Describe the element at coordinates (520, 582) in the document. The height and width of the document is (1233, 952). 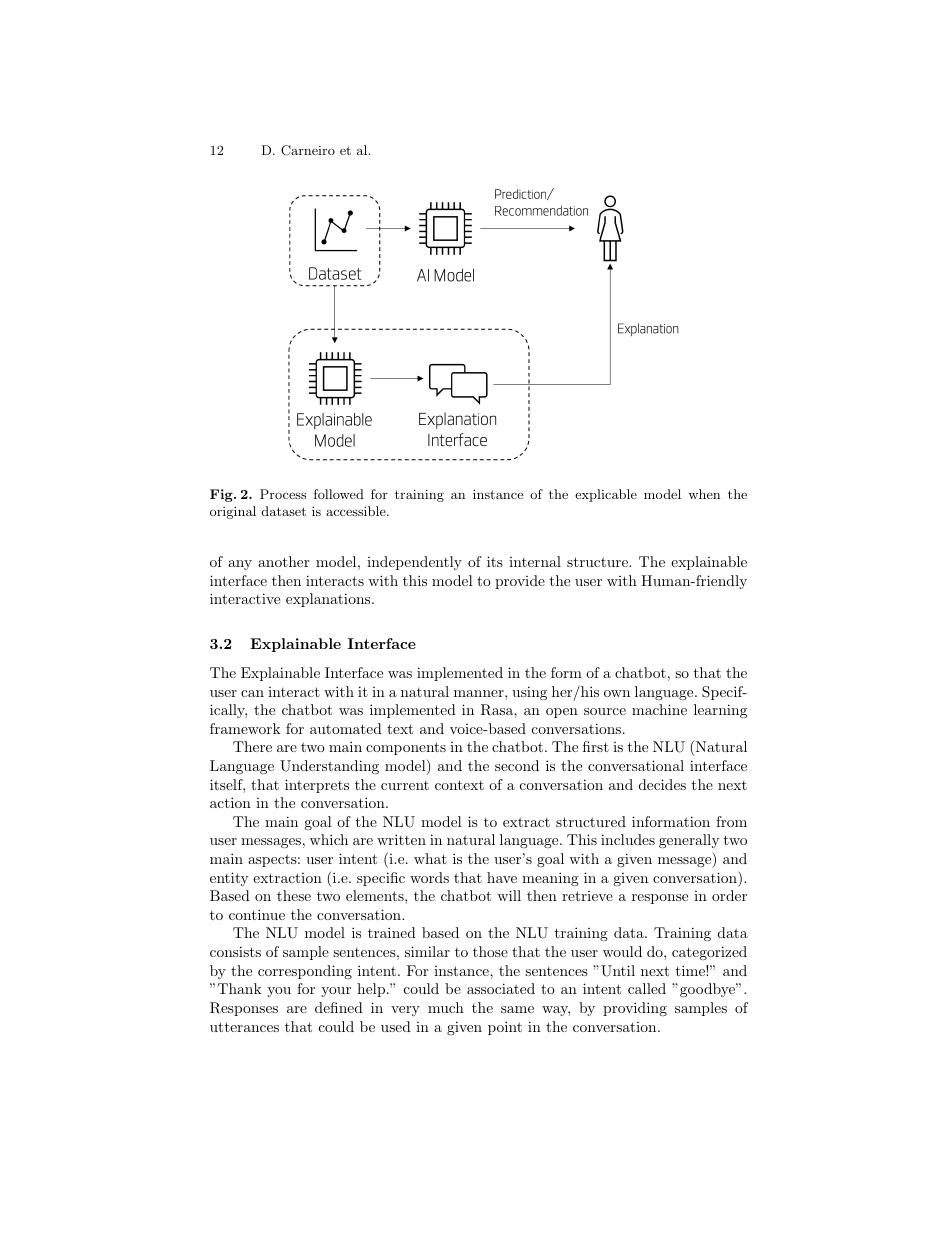
I see `provide` at that location.
